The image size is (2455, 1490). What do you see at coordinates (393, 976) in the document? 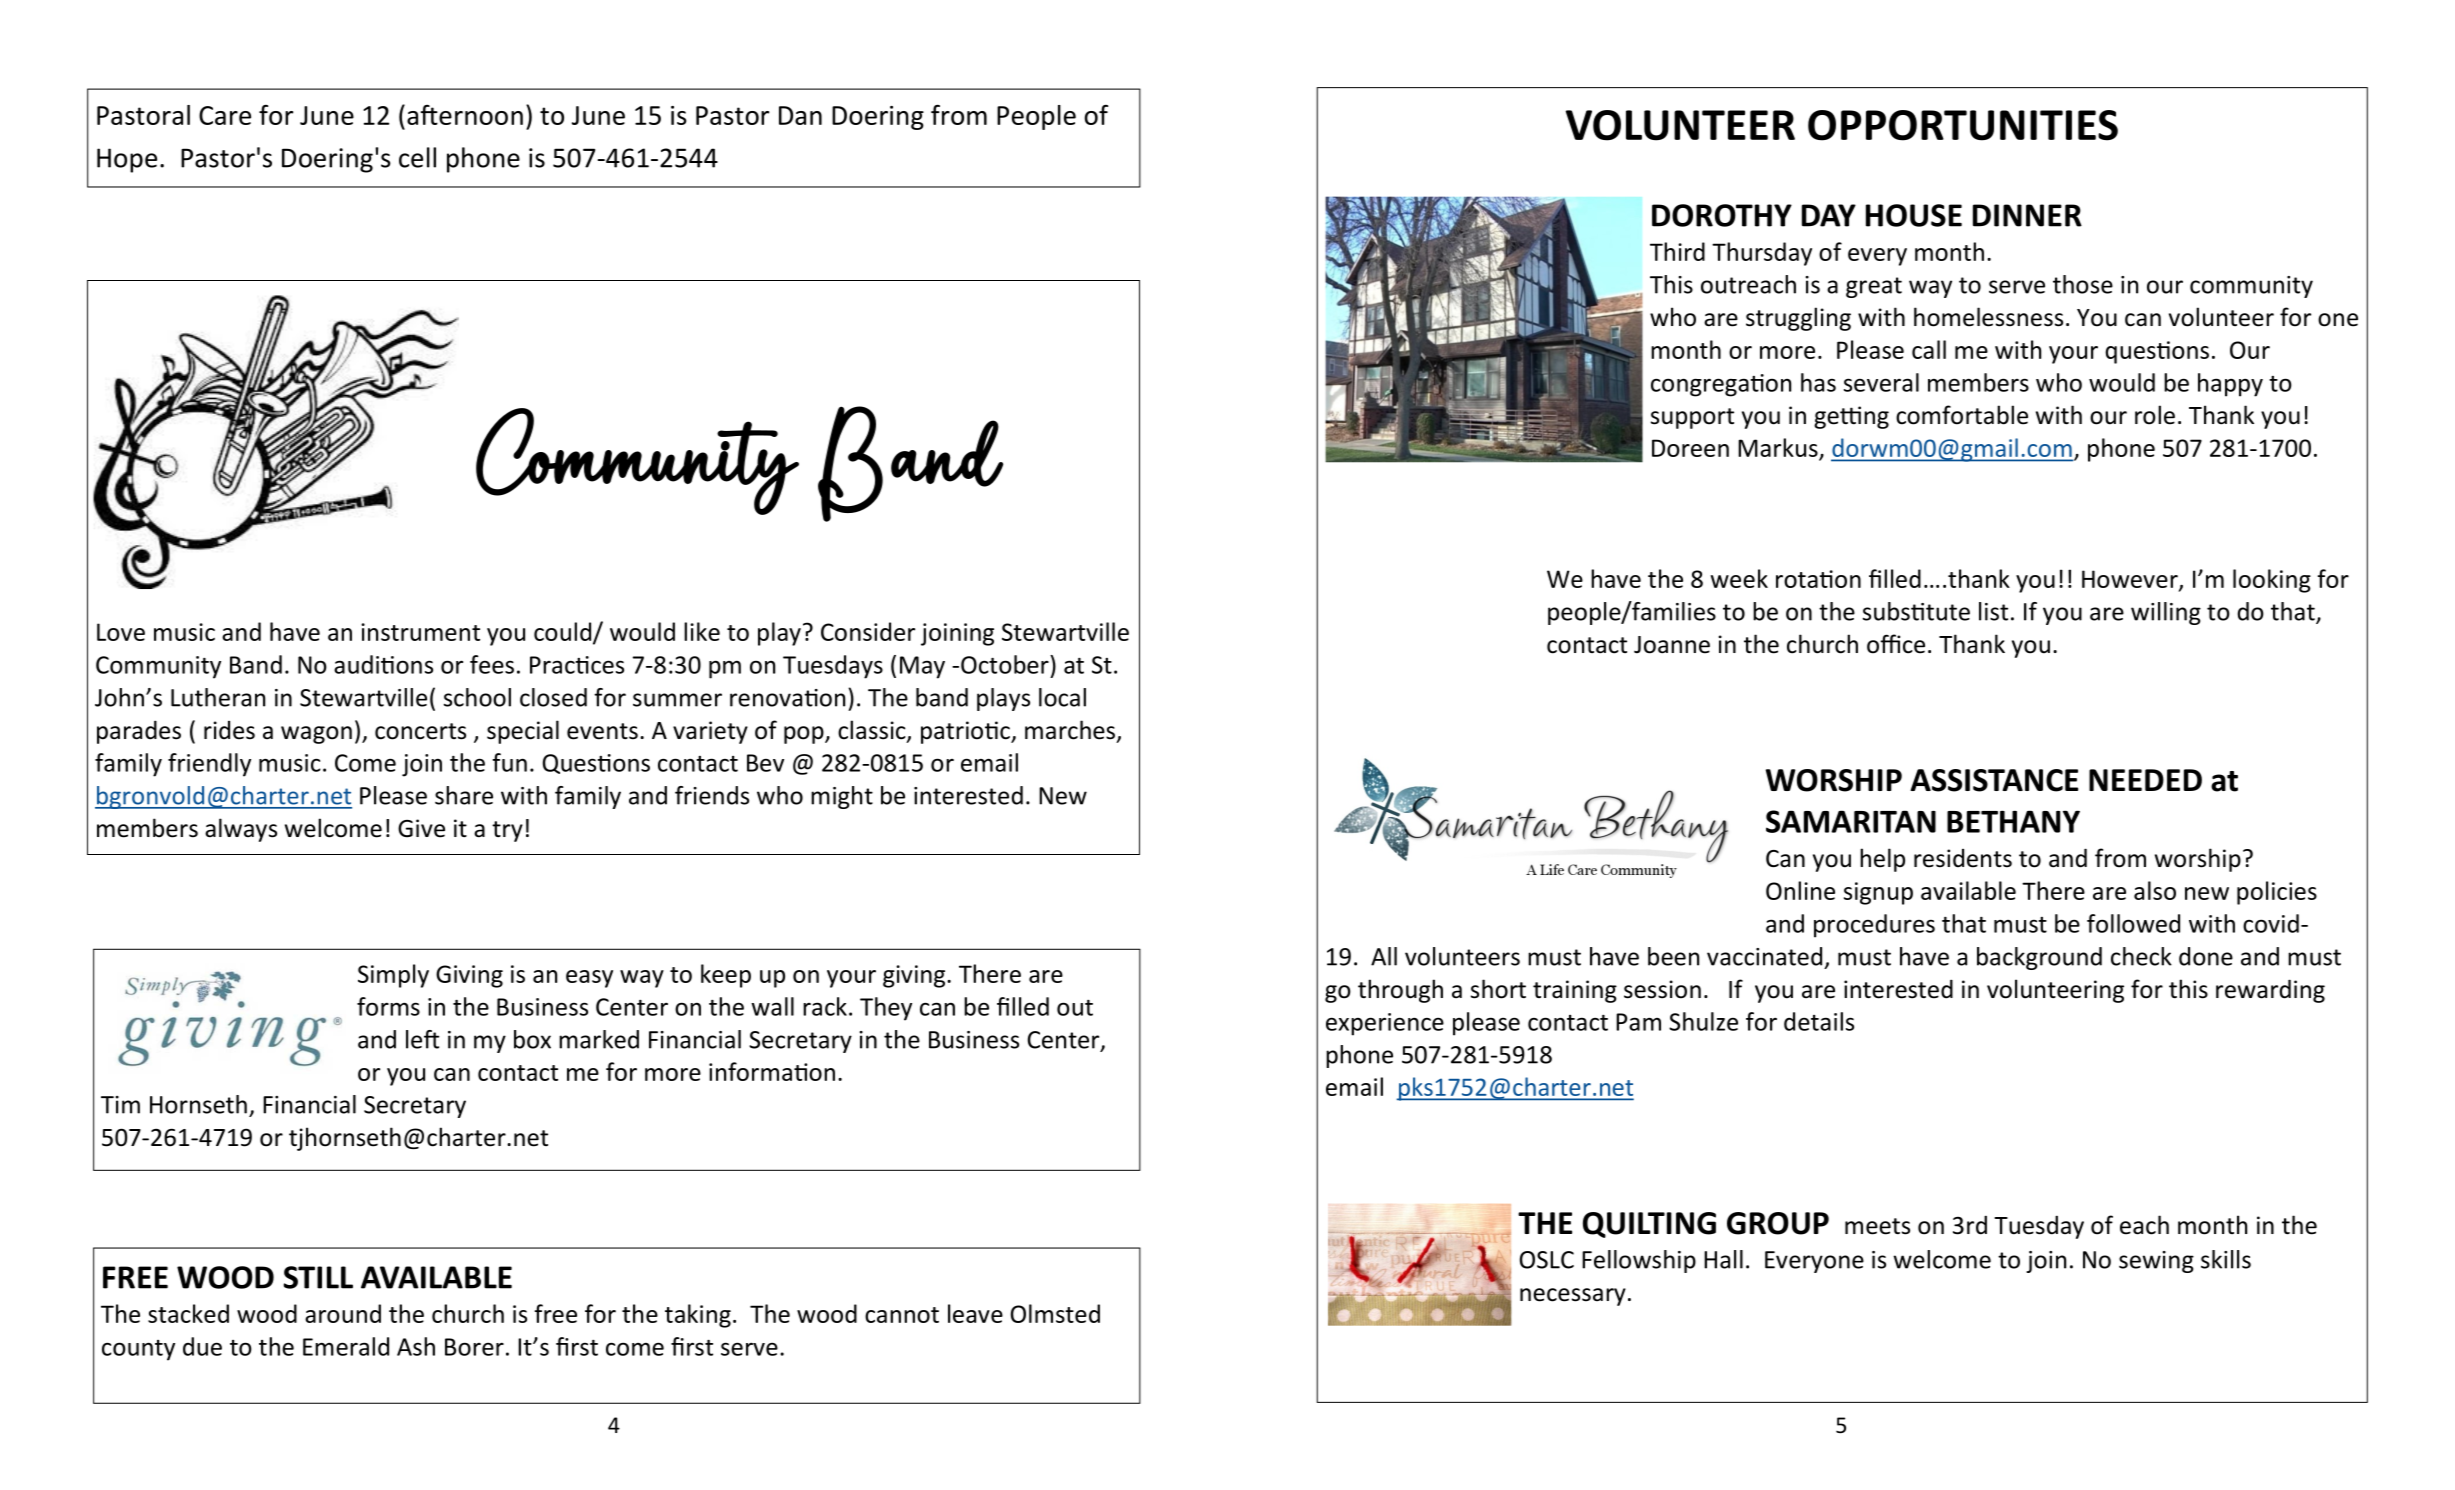
I see `Simply` at bounding box center [393, 976].
